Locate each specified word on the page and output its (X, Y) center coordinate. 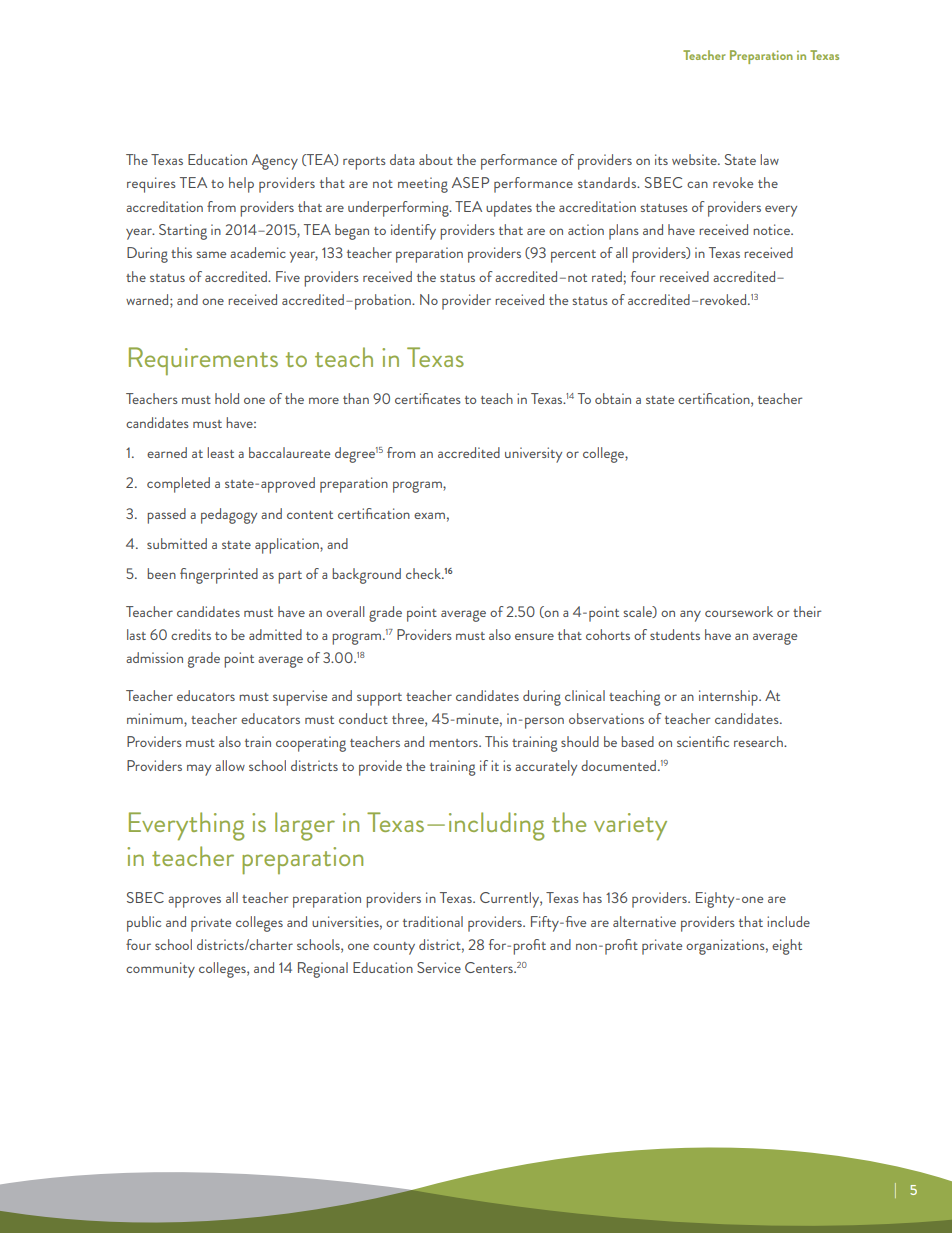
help (241, 185)
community (160, 970)
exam (429, 515)
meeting (423, 185)
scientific (703, 741)
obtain (613, 398)
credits (191, 634)
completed (178, 485)
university (533, 455)
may (199, 770)
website (695, 159)
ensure (534, 636)
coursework (739, 611)
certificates (428, 398)
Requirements (203, 361)
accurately (546, 768)
